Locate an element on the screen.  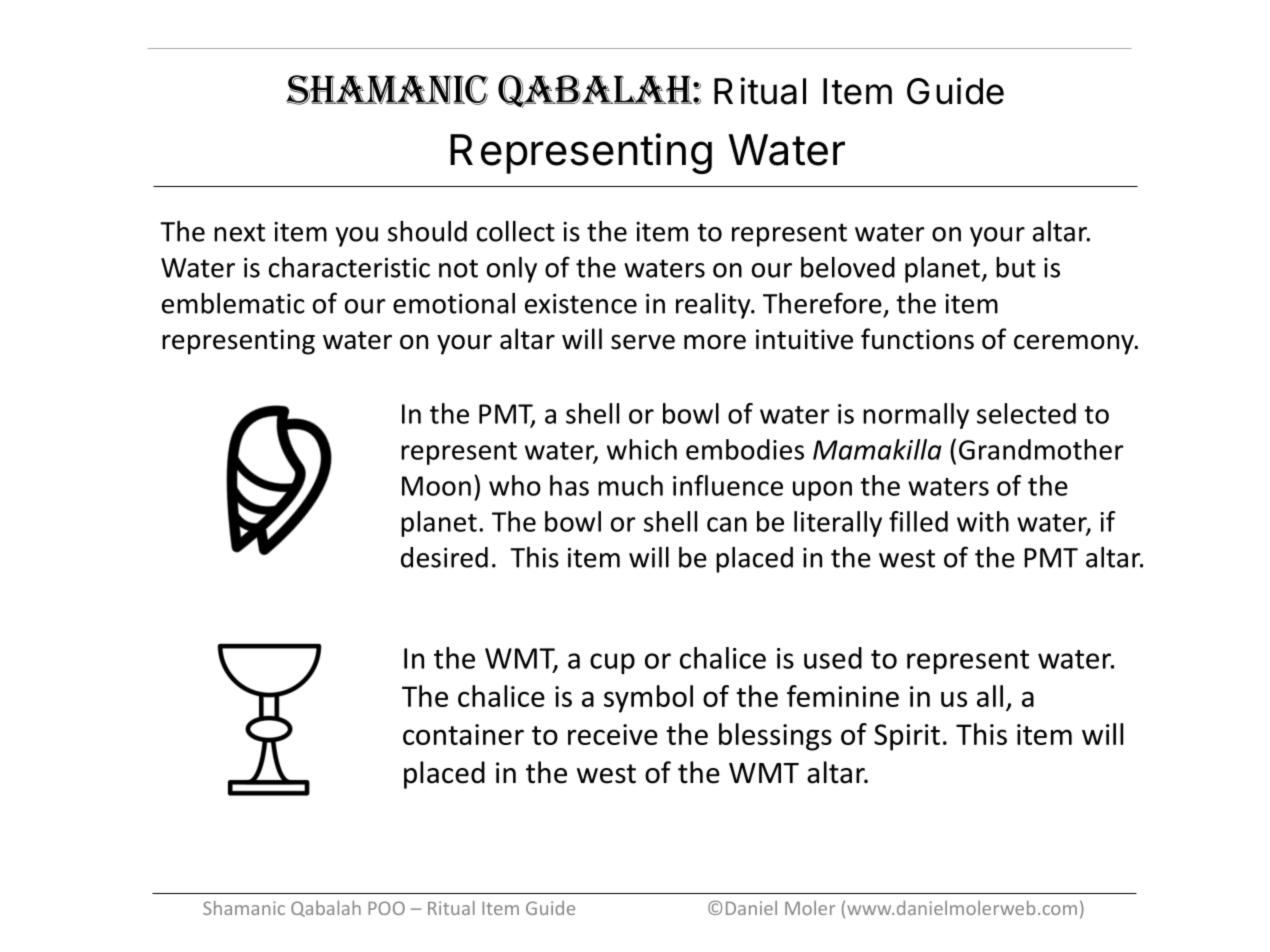
POO is located at coordinates (386, 908).
